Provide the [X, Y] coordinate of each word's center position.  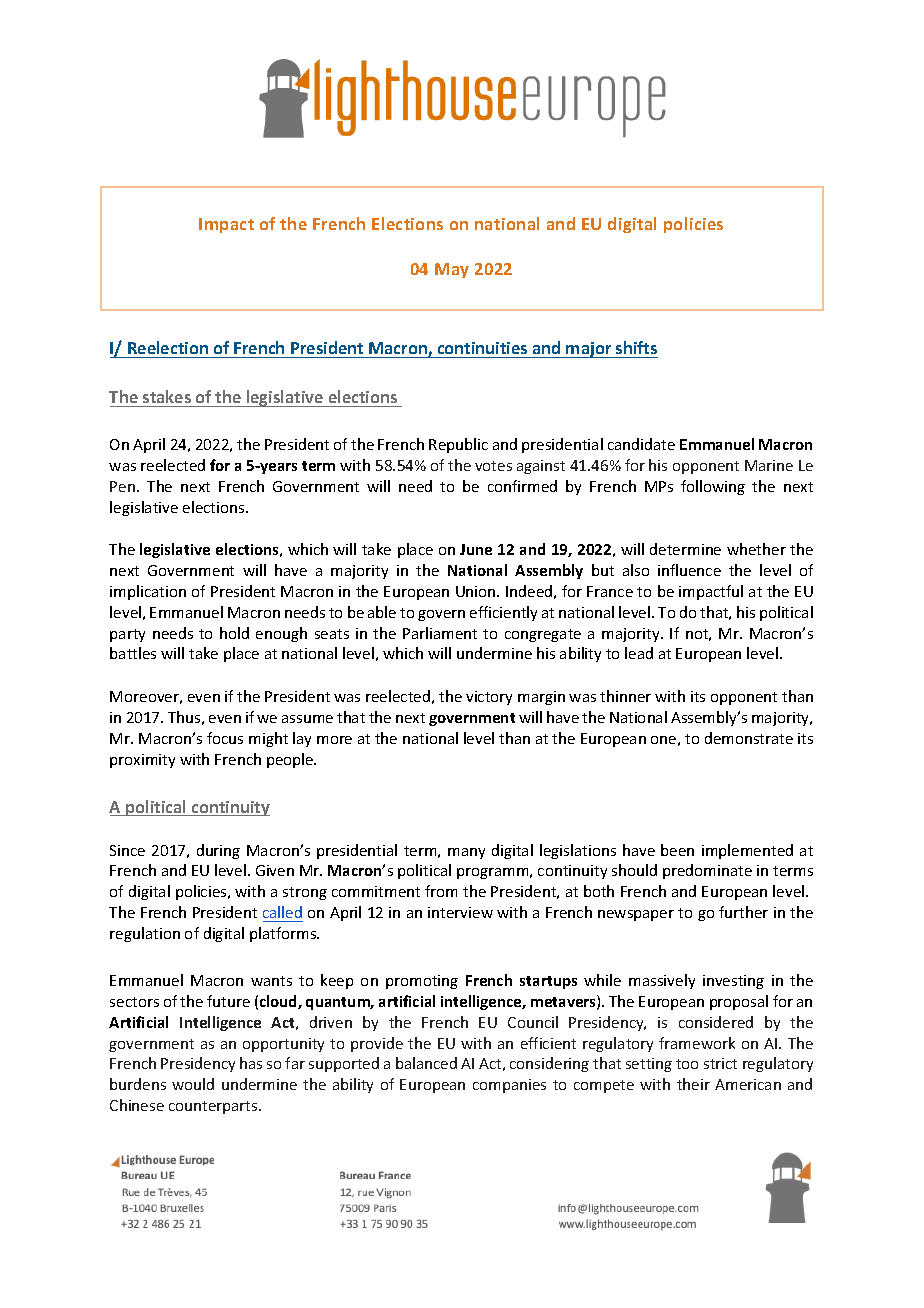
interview [460, 912]
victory [489, 698]
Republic [458, 445]
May [452, 270]
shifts [636, 347]
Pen [124, 486]
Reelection [168, 347]
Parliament [440, 633]
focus [225, 738]
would [193, 1084]
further [743, 912]
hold [234, 633]
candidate [641, 444]
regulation [145, 934]
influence [689, 570]
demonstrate [749, 738]
